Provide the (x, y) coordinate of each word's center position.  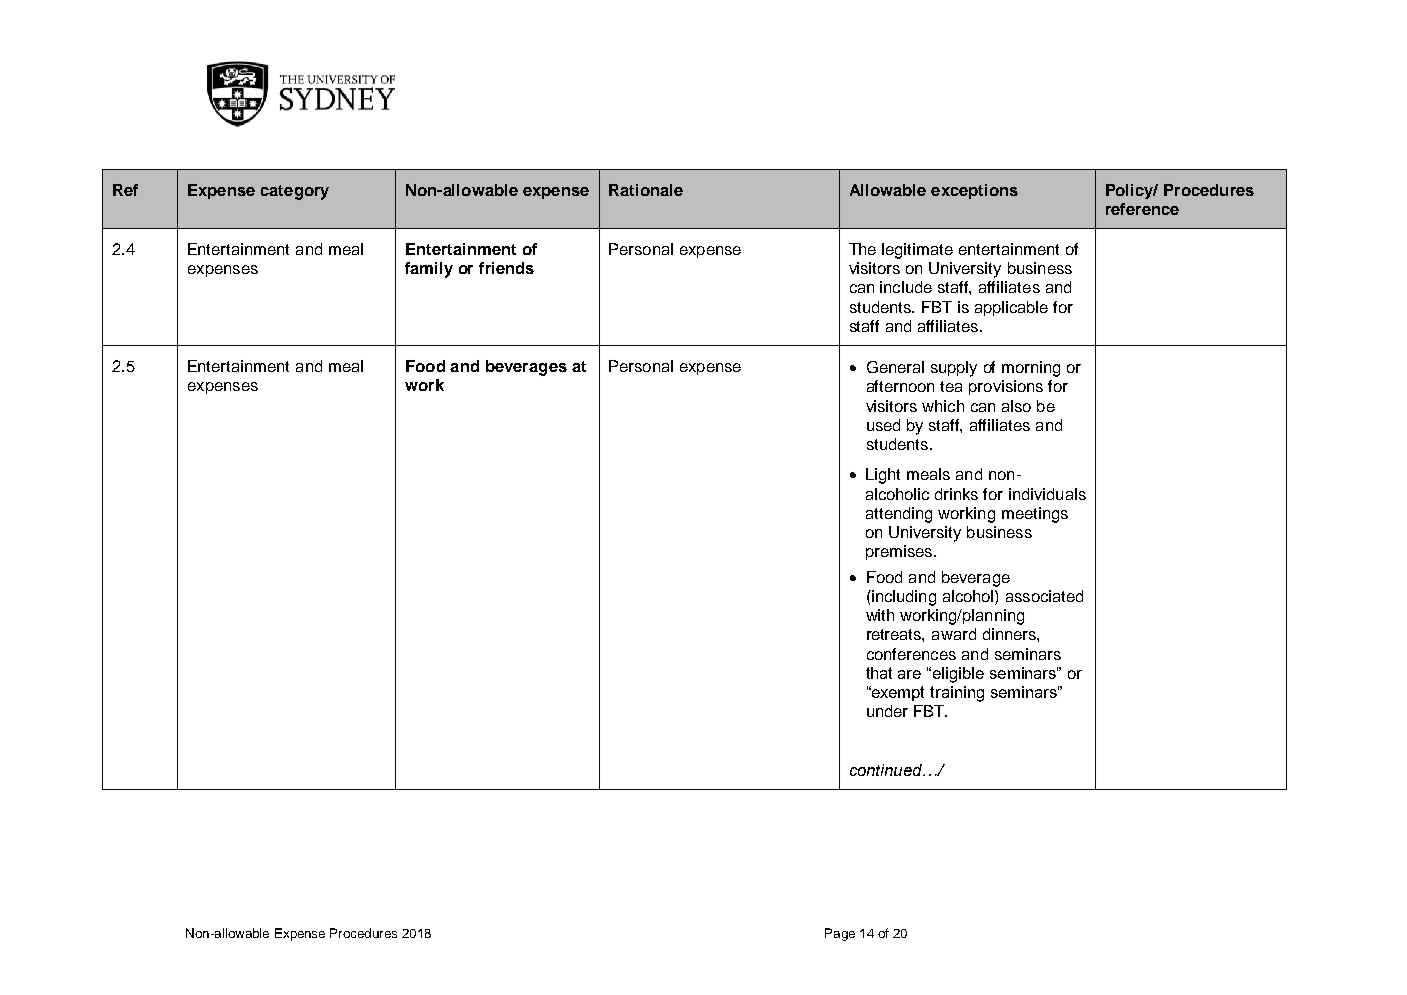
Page (840, 934)
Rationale (646, 190)
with (880, 615)
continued (887, 770)
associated (1044, 596)
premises (900, 552)
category (295, 192)
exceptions (974, 191)
